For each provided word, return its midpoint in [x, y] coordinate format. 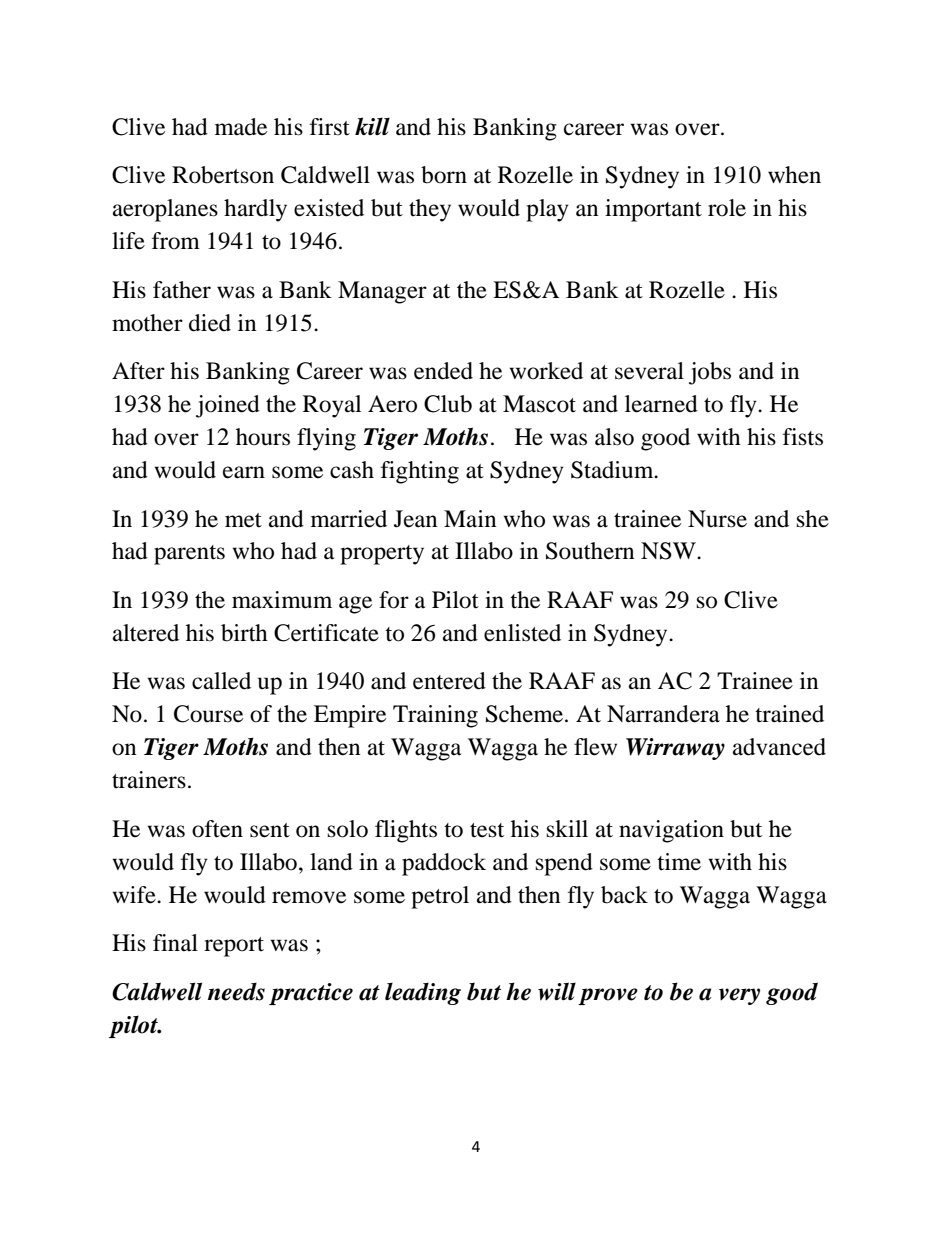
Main [470, 519]
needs [236, 992]
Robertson [223, 175]
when [794, 175]
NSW [670, 551]
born [444, 175]
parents [189, 555]
